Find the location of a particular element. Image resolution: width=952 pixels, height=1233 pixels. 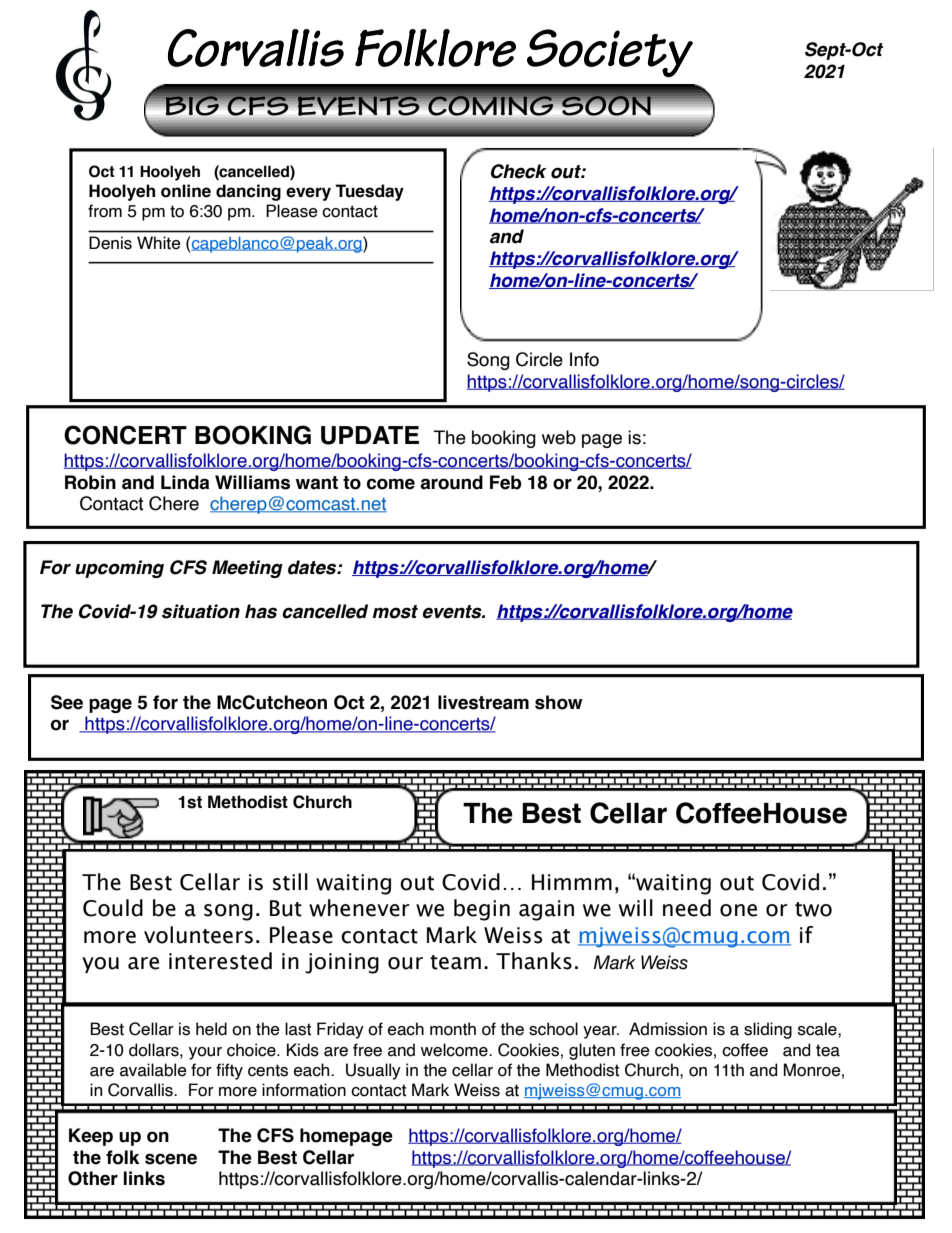

Check is located at coordinates (519, 171).
